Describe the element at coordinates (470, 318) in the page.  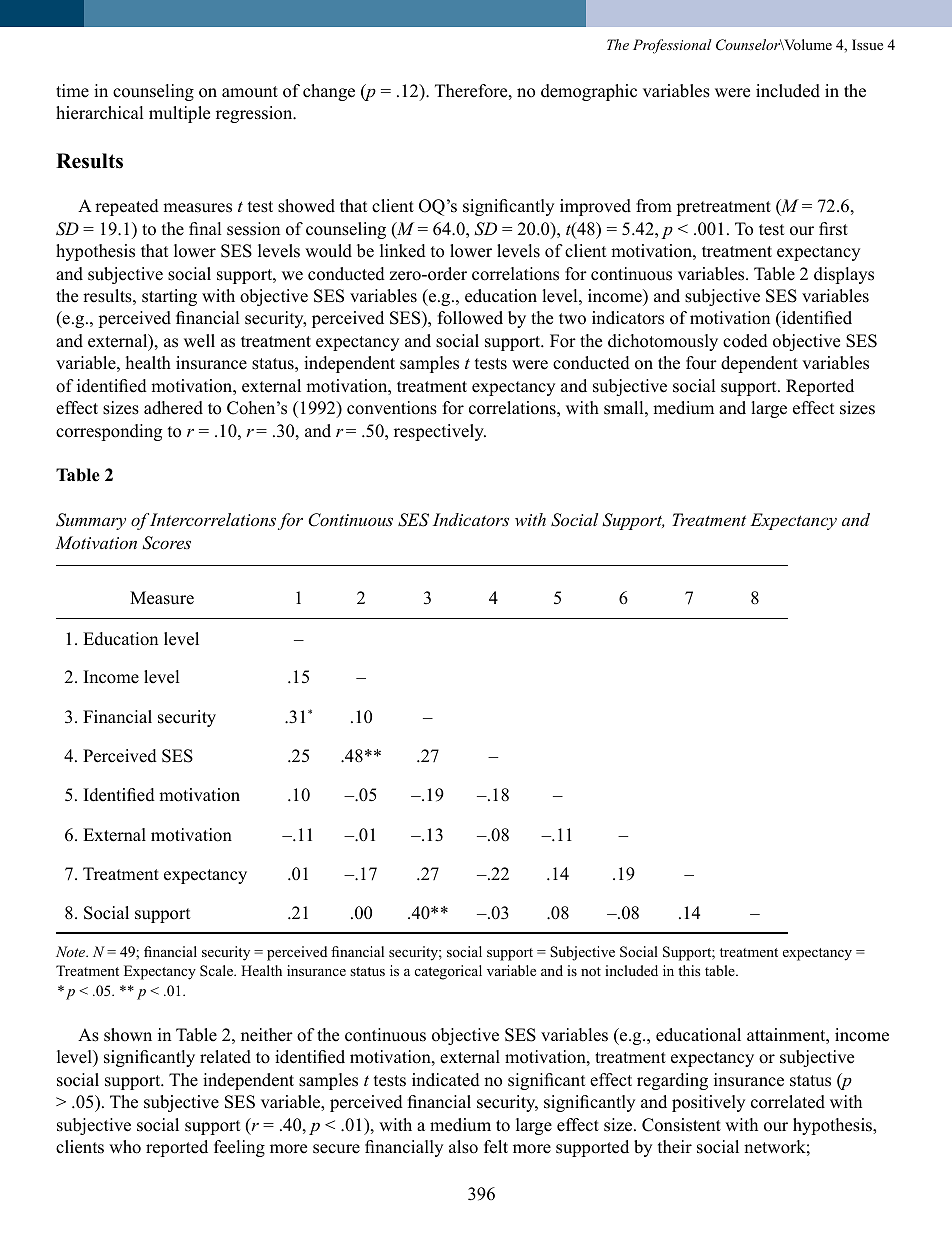
I see `followed` at that location.
